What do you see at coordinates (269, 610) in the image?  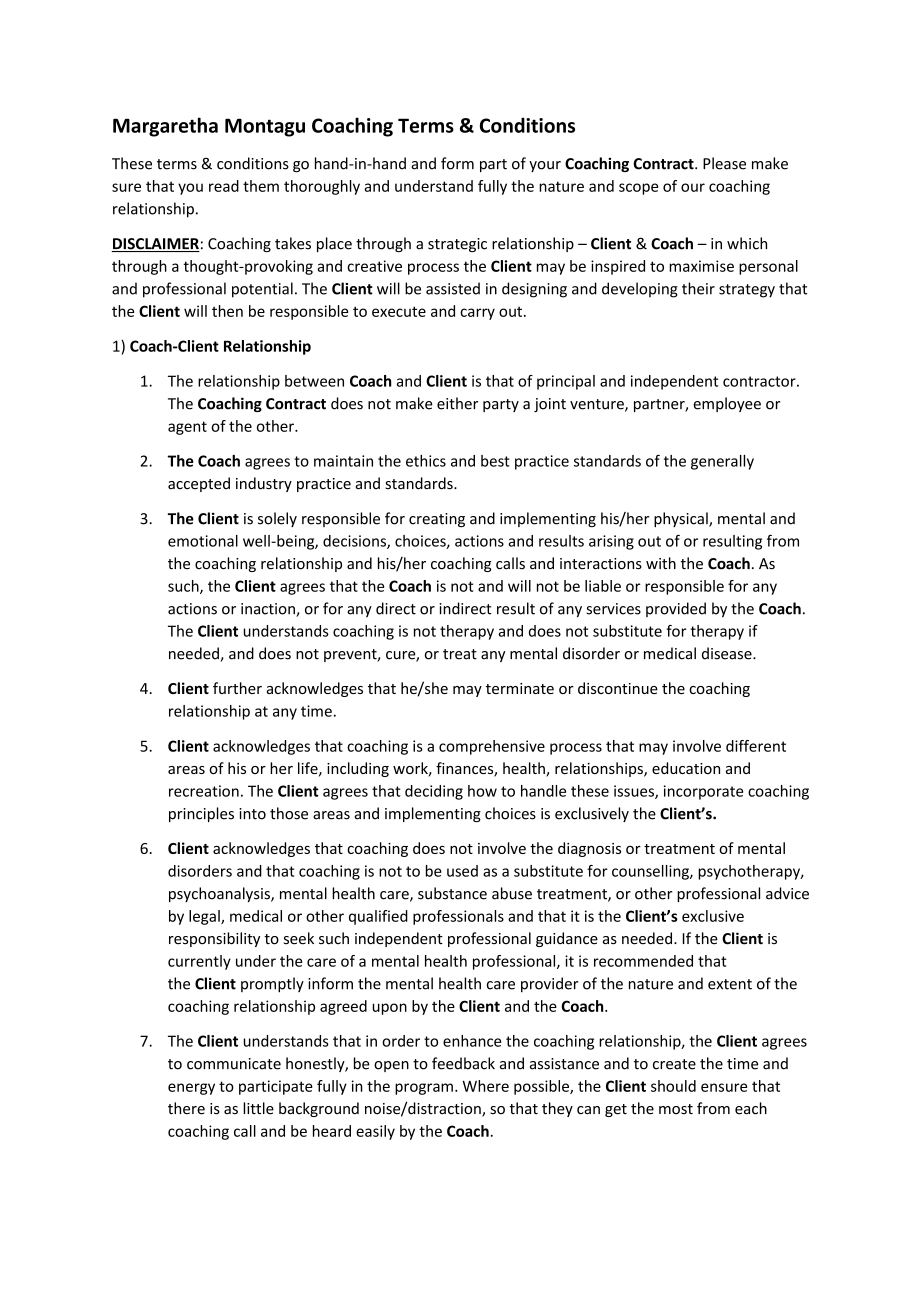 I see `inaction` at bounding box center [269, 610].
